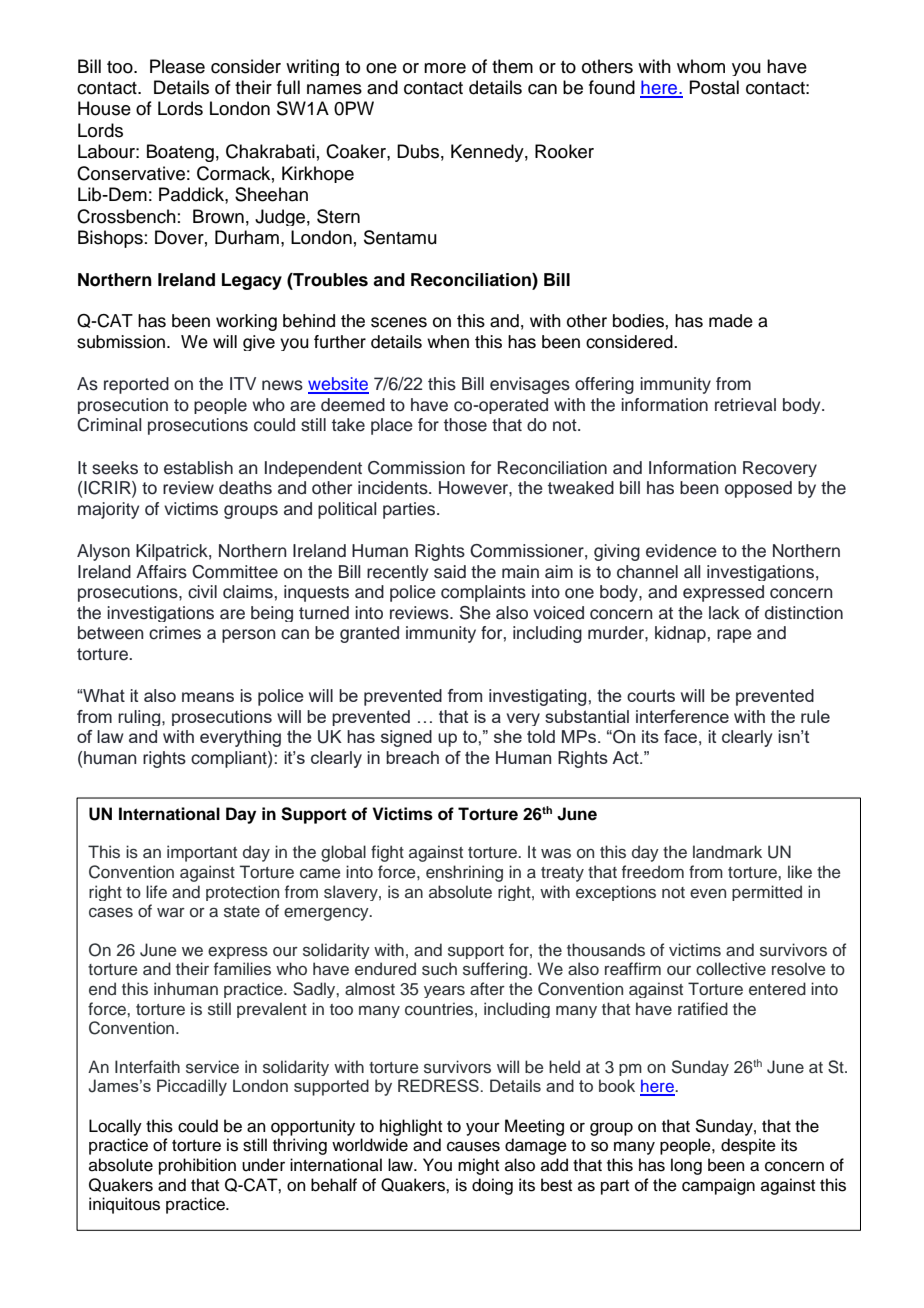  I want to click on prohibition, so click(197, 1166).
